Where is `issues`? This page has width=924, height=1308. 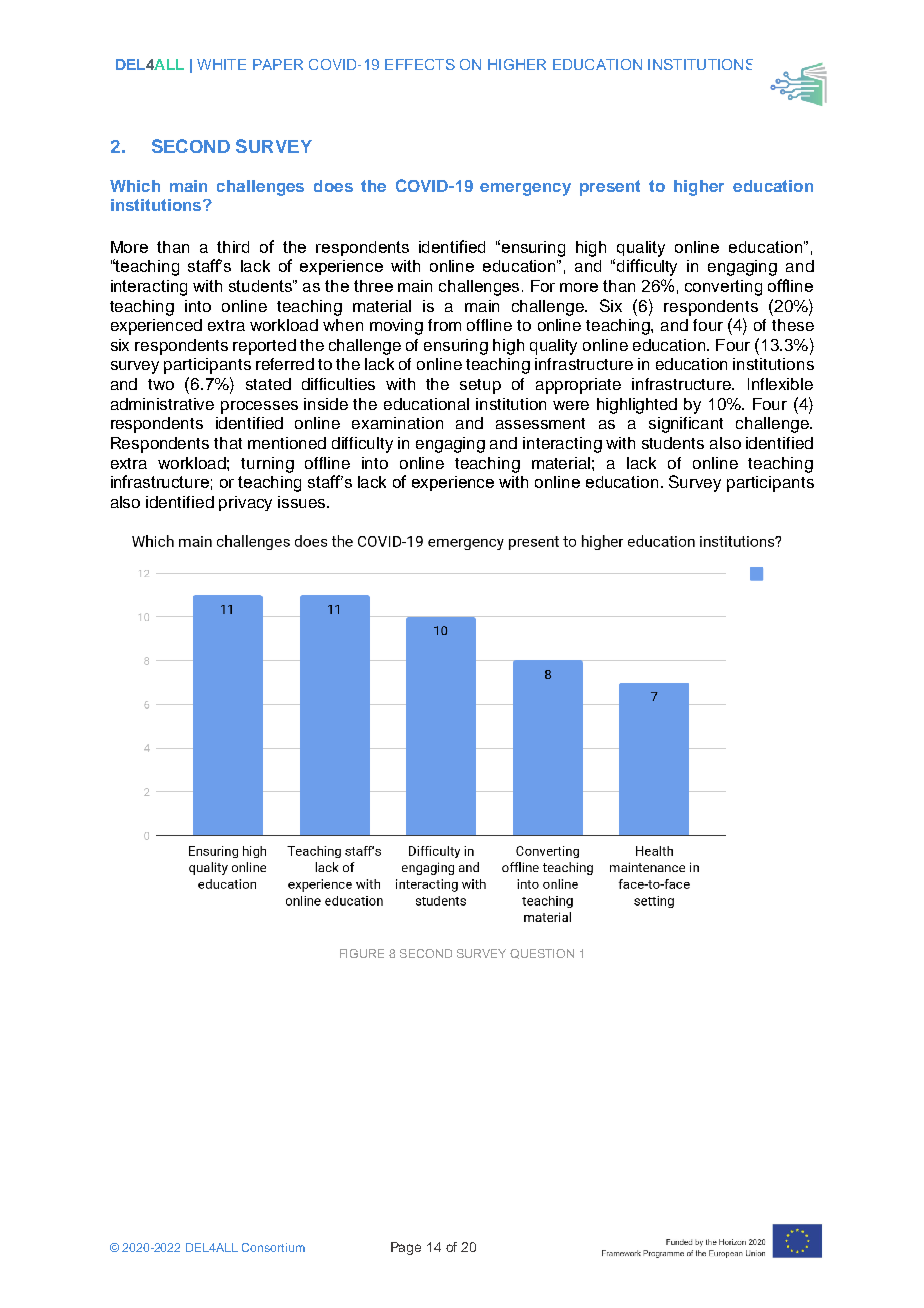
issues is located at coordinates (303, 502).
